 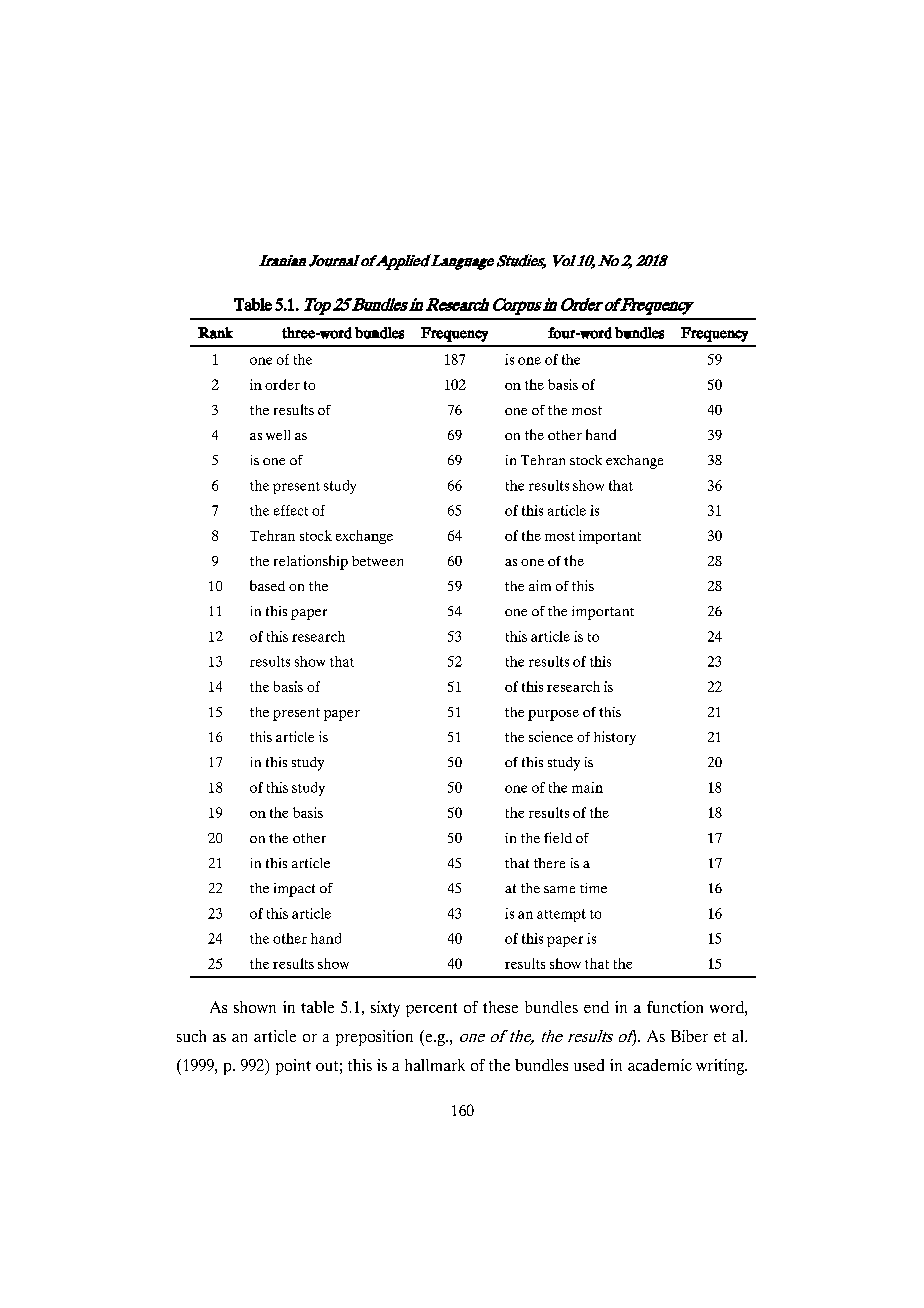 What do you see at coordinates (540, 585) in the page?
I see `aim` at bounding box center [540, 585].
